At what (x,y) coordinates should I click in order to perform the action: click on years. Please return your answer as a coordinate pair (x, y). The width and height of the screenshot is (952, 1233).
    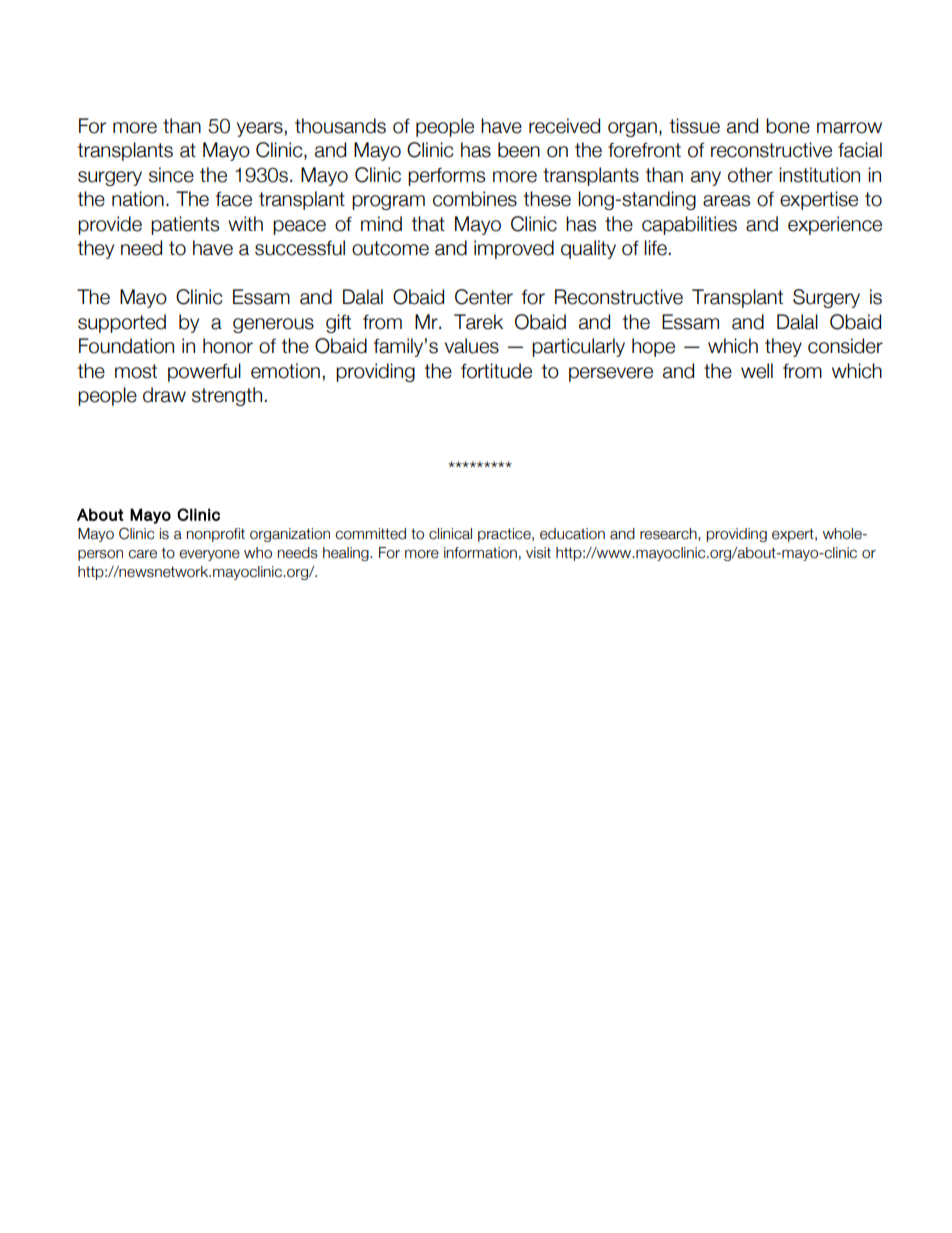
    Looking at the image, I should click on (260, 129).
